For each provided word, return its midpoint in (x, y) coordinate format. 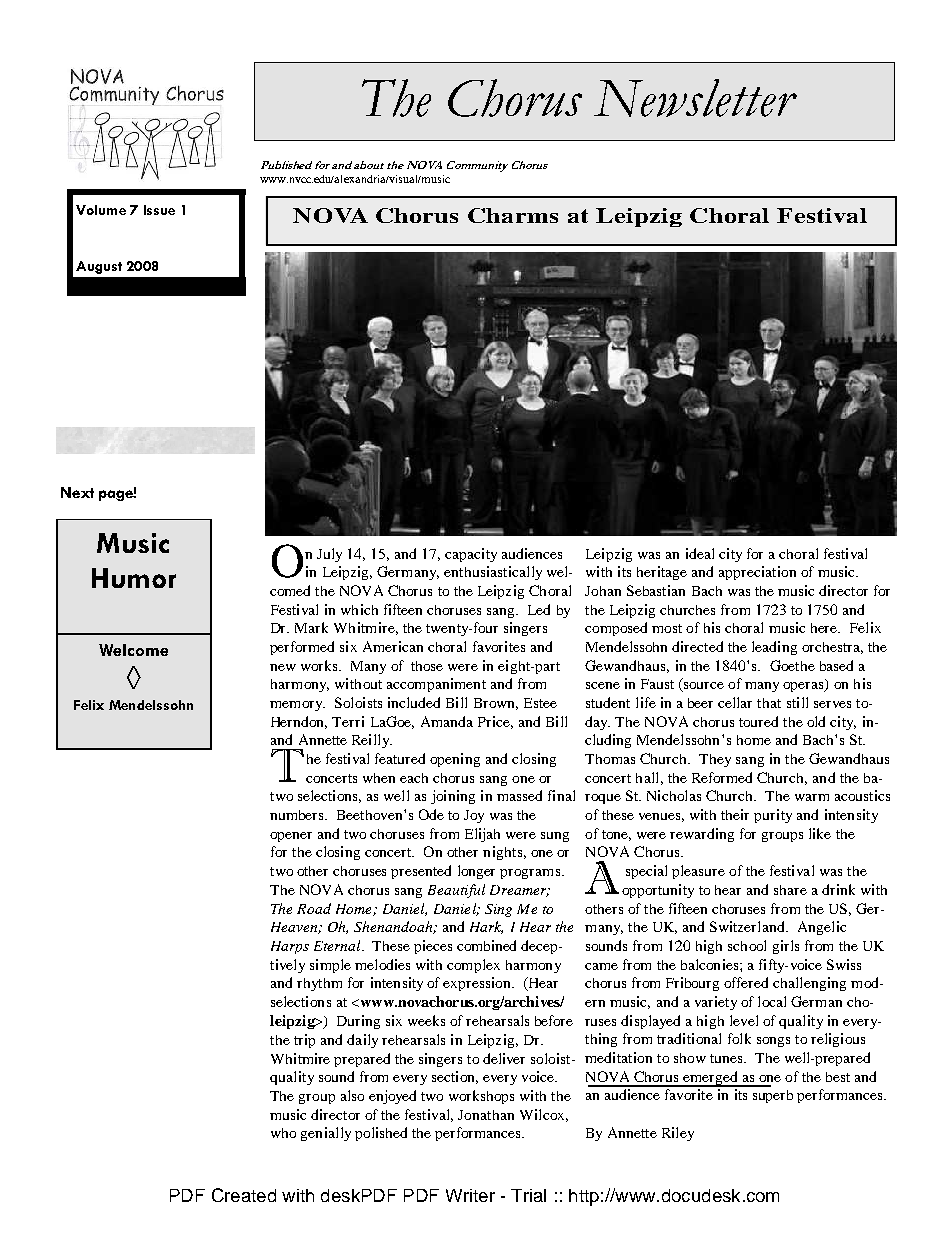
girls (786, 947)
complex (473, 966)
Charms (513, 215)
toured (758, 721)
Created (244, 1195)
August (99, 267)
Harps (290, 947)
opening (455, 760)
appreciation (757, 573)
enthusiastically (493, 573)
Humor (134, 578)
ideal (700, 553)
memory (297, 706)
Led (539, 609)
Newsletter (695, 98)
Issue (159, 210)
